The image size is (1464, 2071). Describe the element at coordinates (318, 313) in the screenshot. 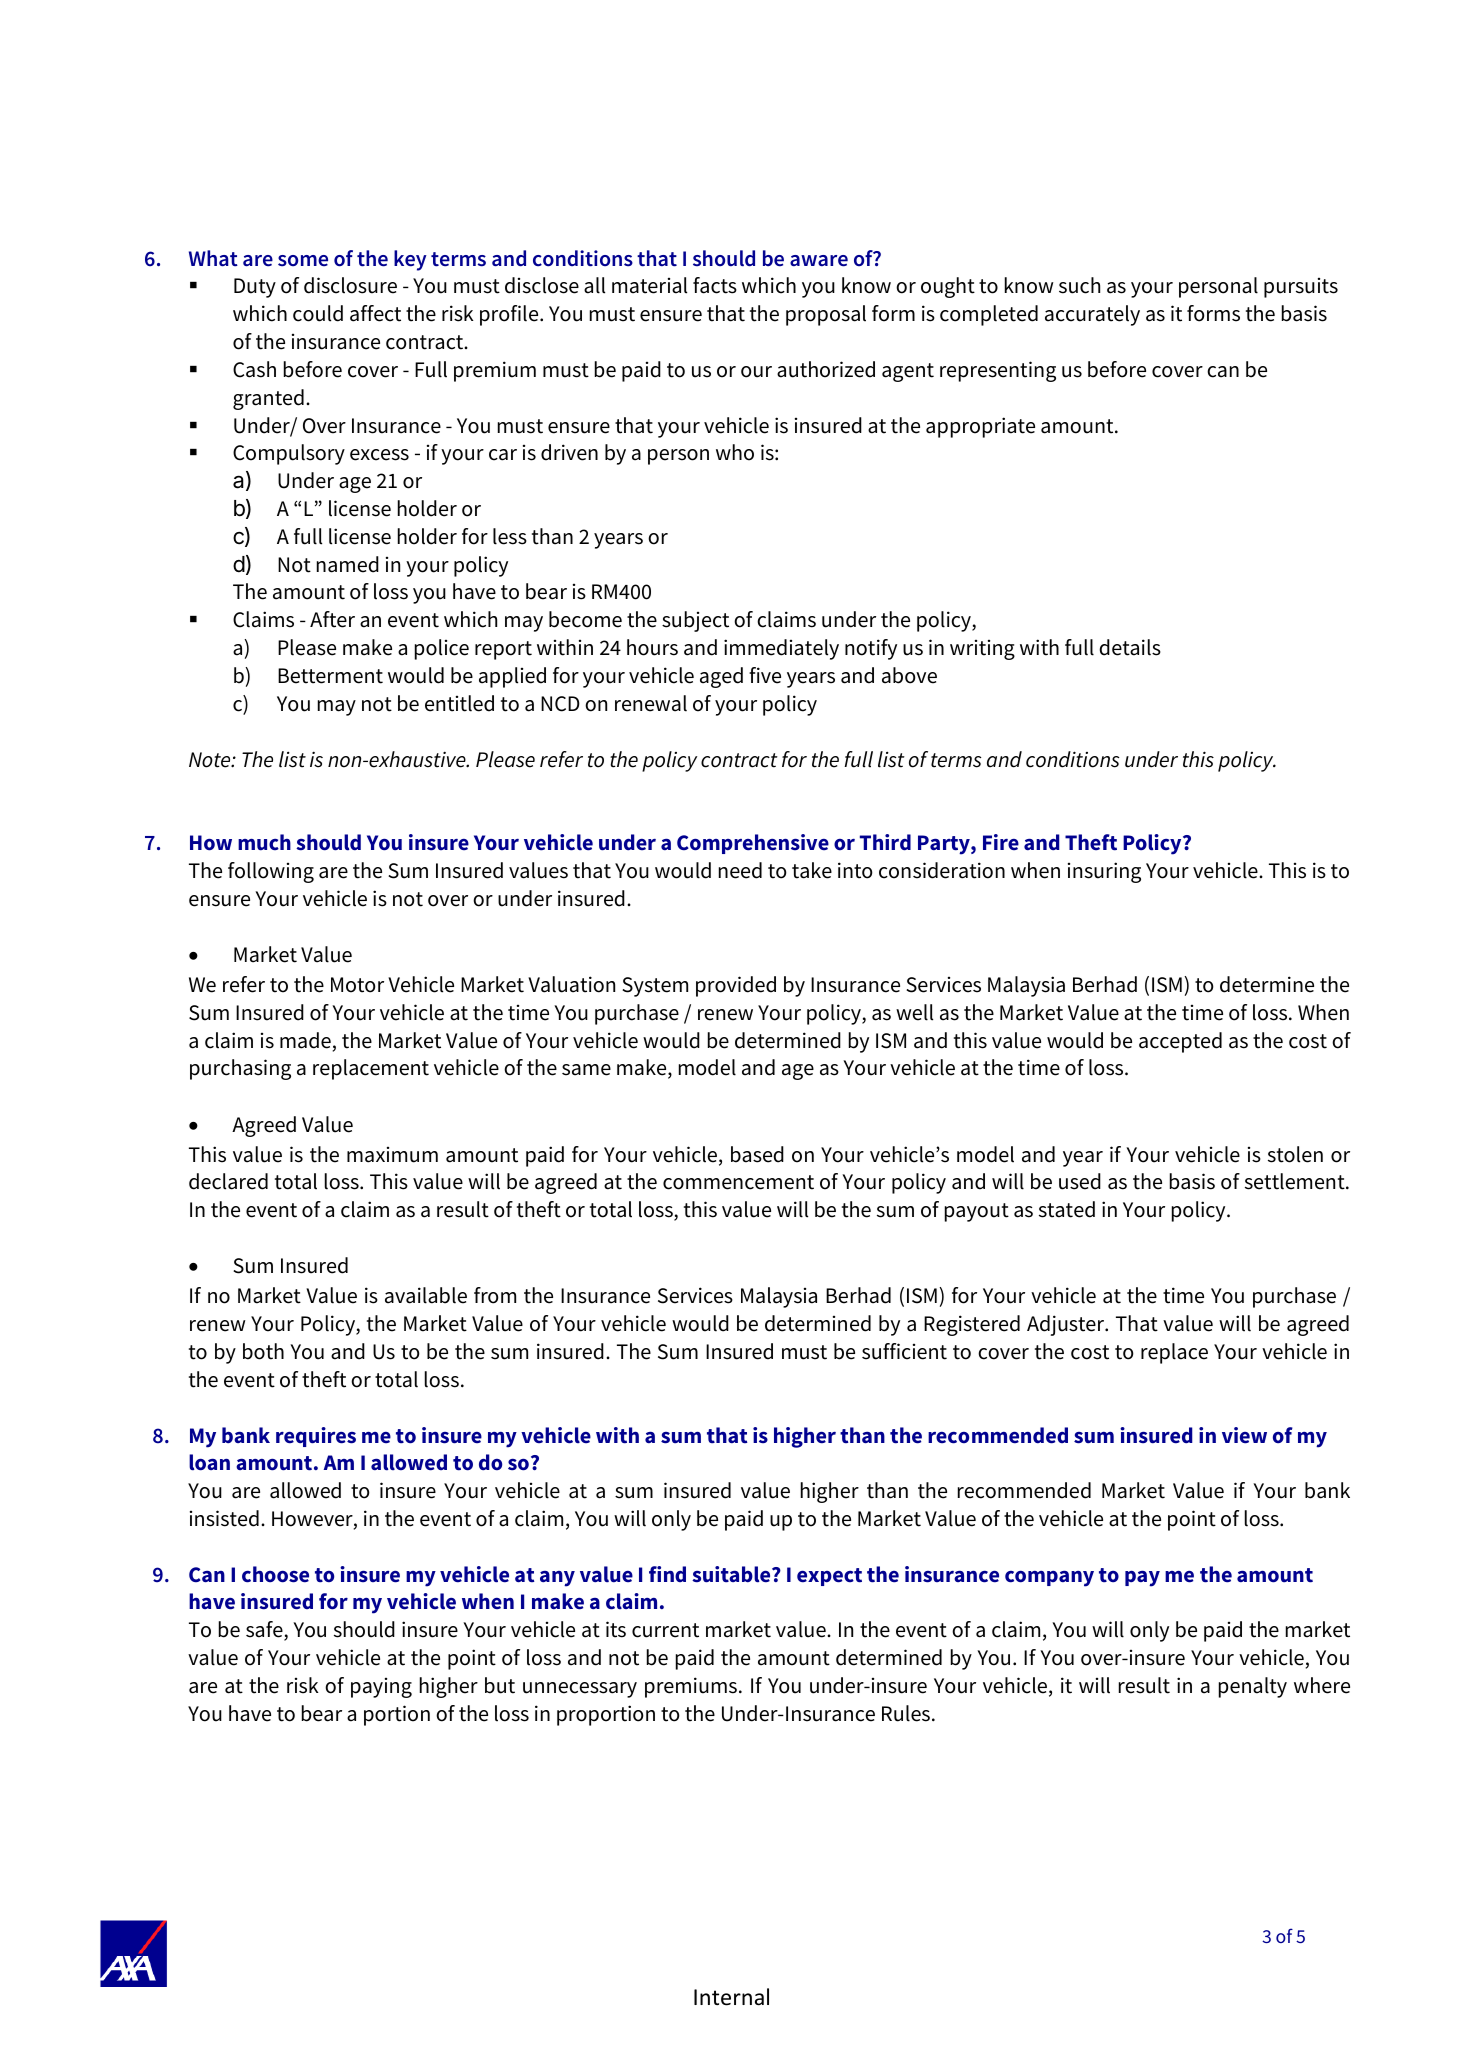

I see `could` at that location.
